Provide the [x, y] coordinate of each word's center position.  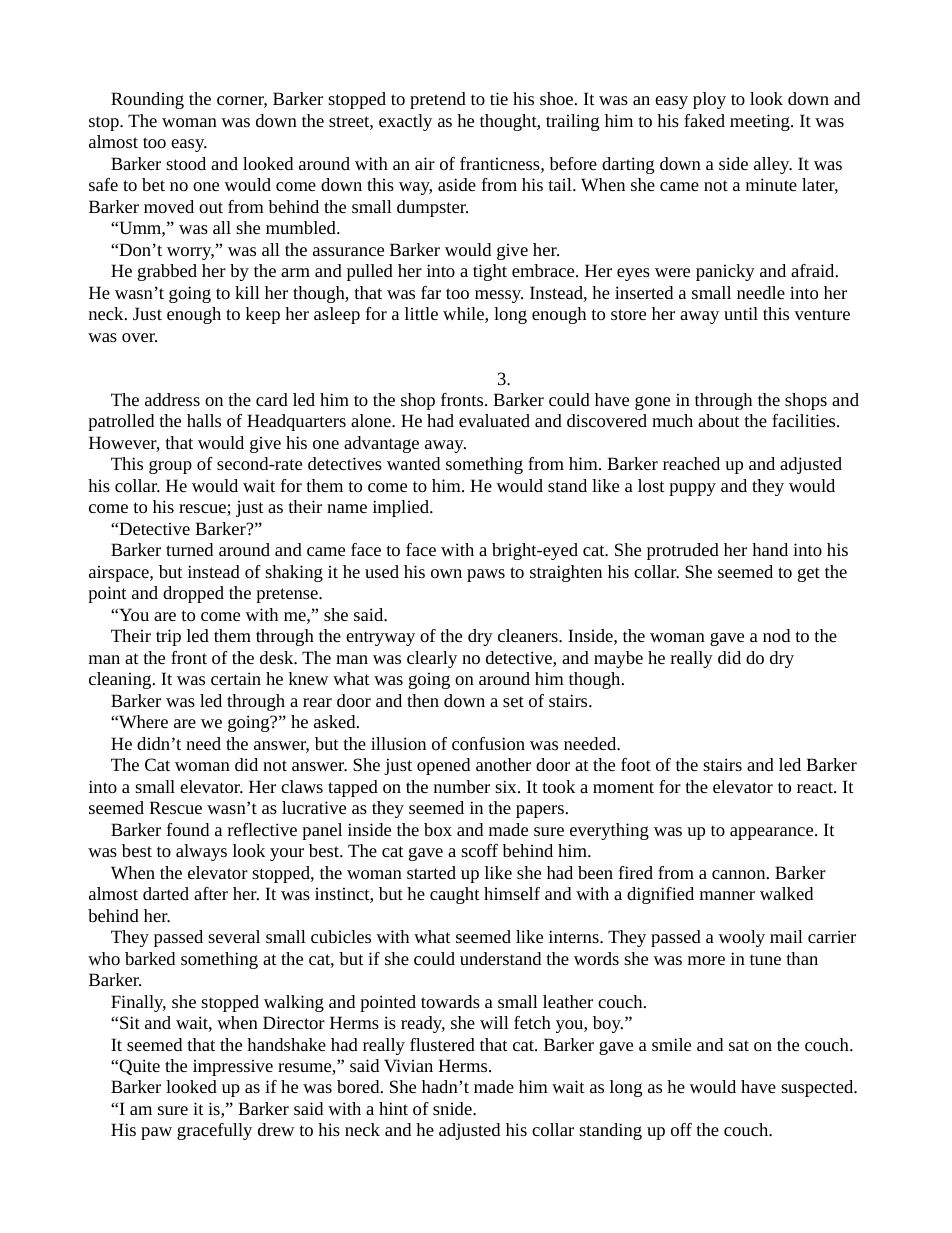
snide [453, 1108]
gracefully [214, 1131]
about [719, 420]
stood [186, 163]
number [462, 786]
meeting [761, 122]
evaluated [494, 420]
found [188, 829]
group [170, 467]
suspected [818, 1088]
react [816, 787]
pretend [438, 100]
